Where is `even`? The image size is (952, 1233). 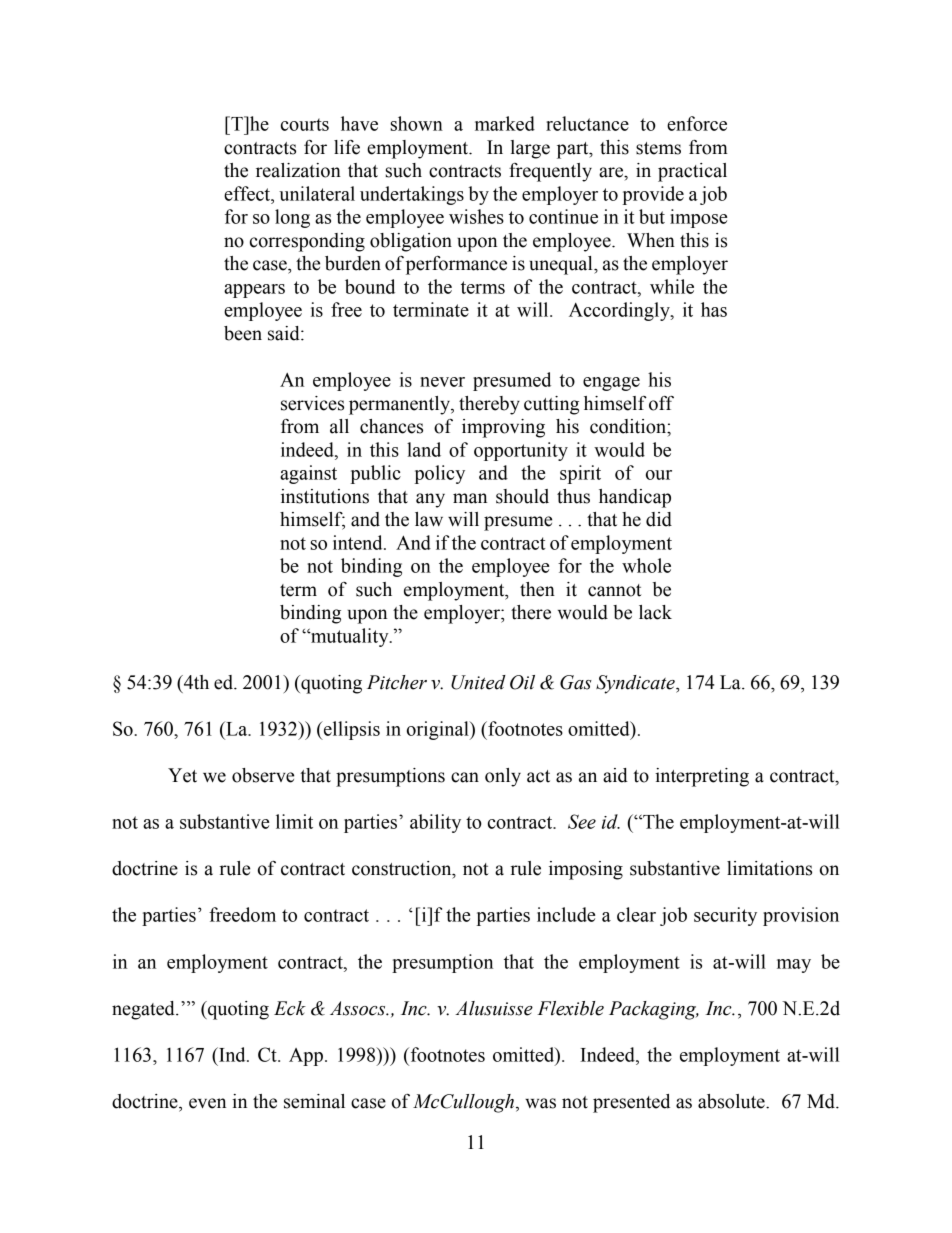
even is located at coordinates (207, 1103).
